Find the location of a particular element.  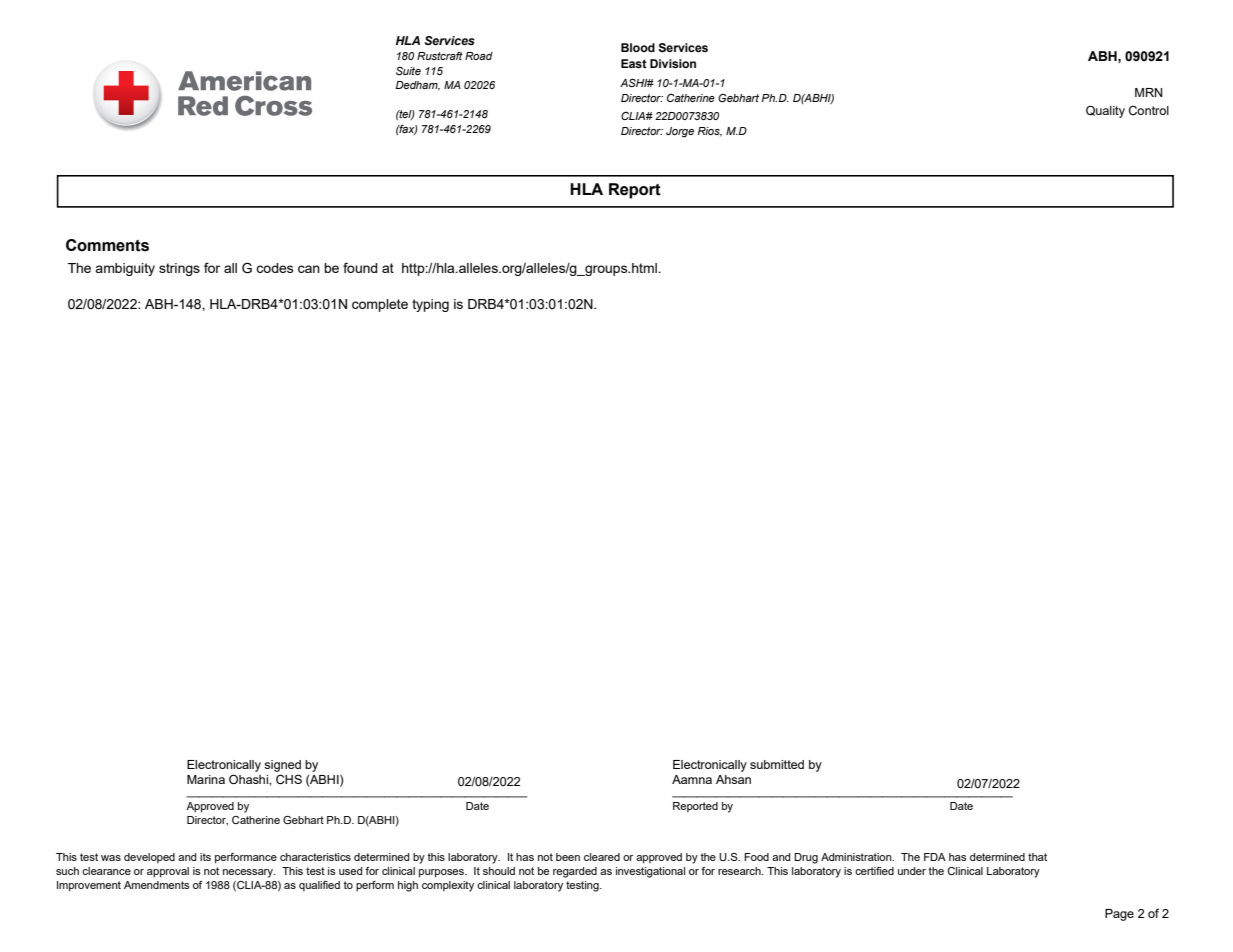

East is located at coordinates (634, 63).
